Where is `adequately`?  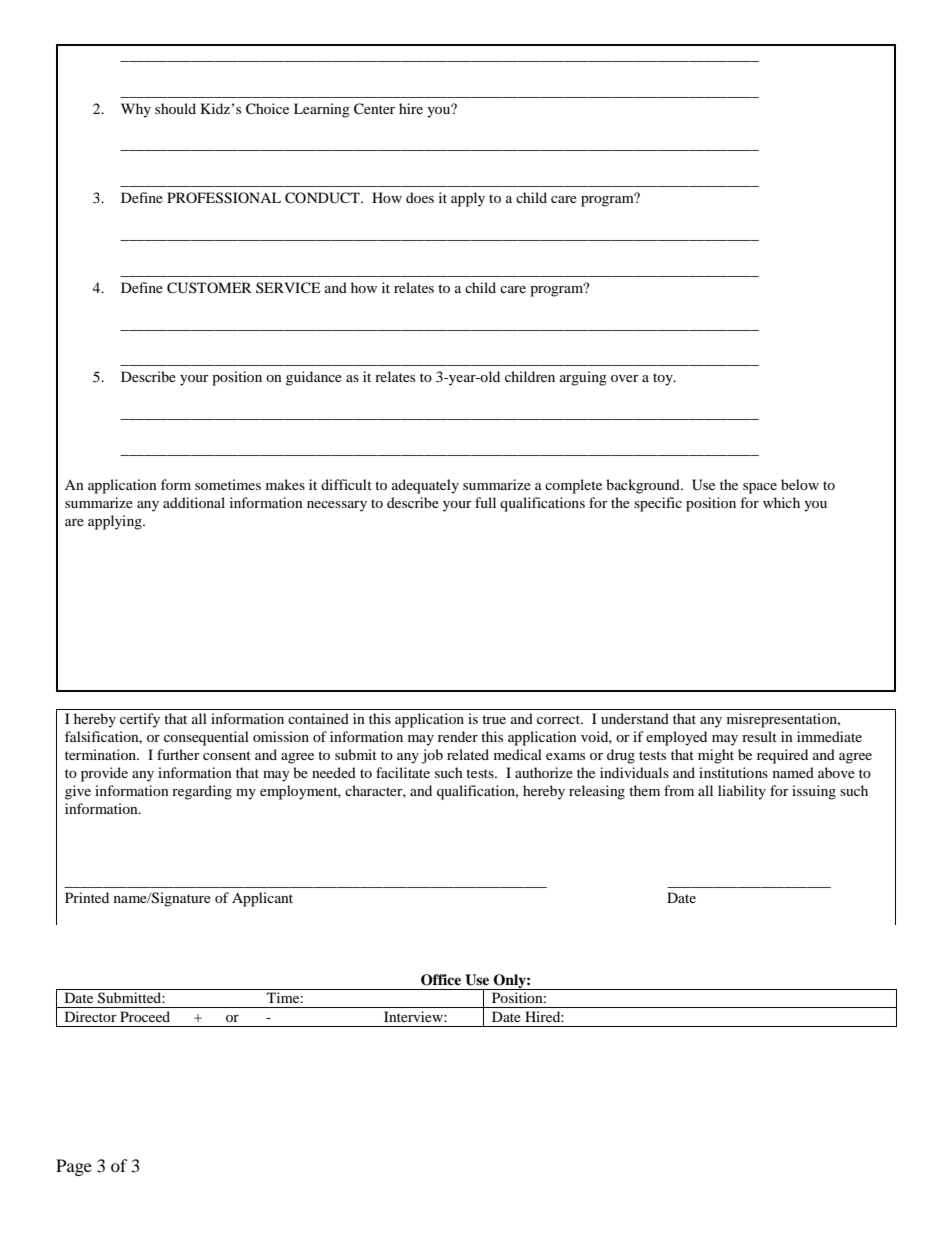
adequately is located at coordinates (425, 486).
